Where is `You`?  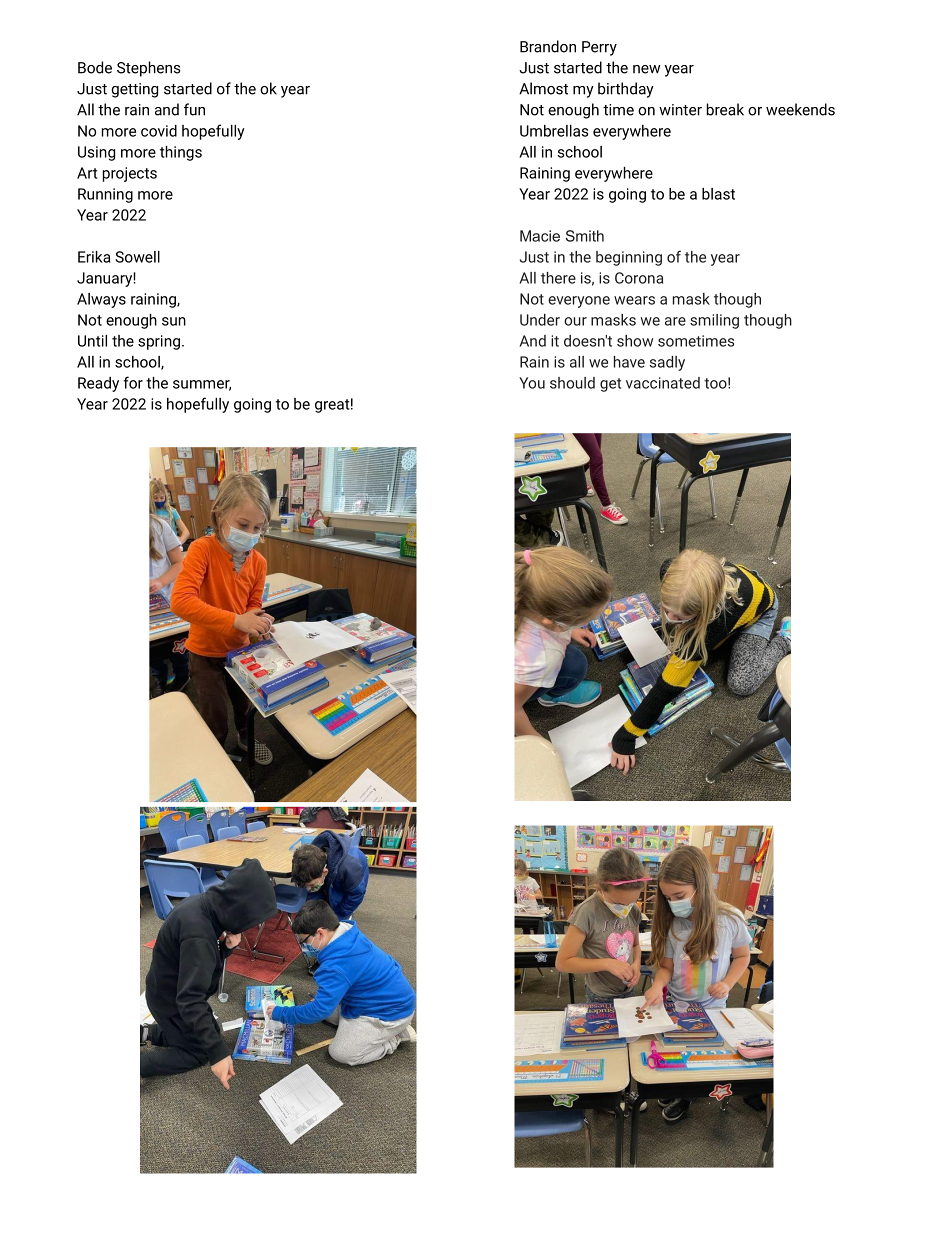 You is located at coordinates (532, 383).
